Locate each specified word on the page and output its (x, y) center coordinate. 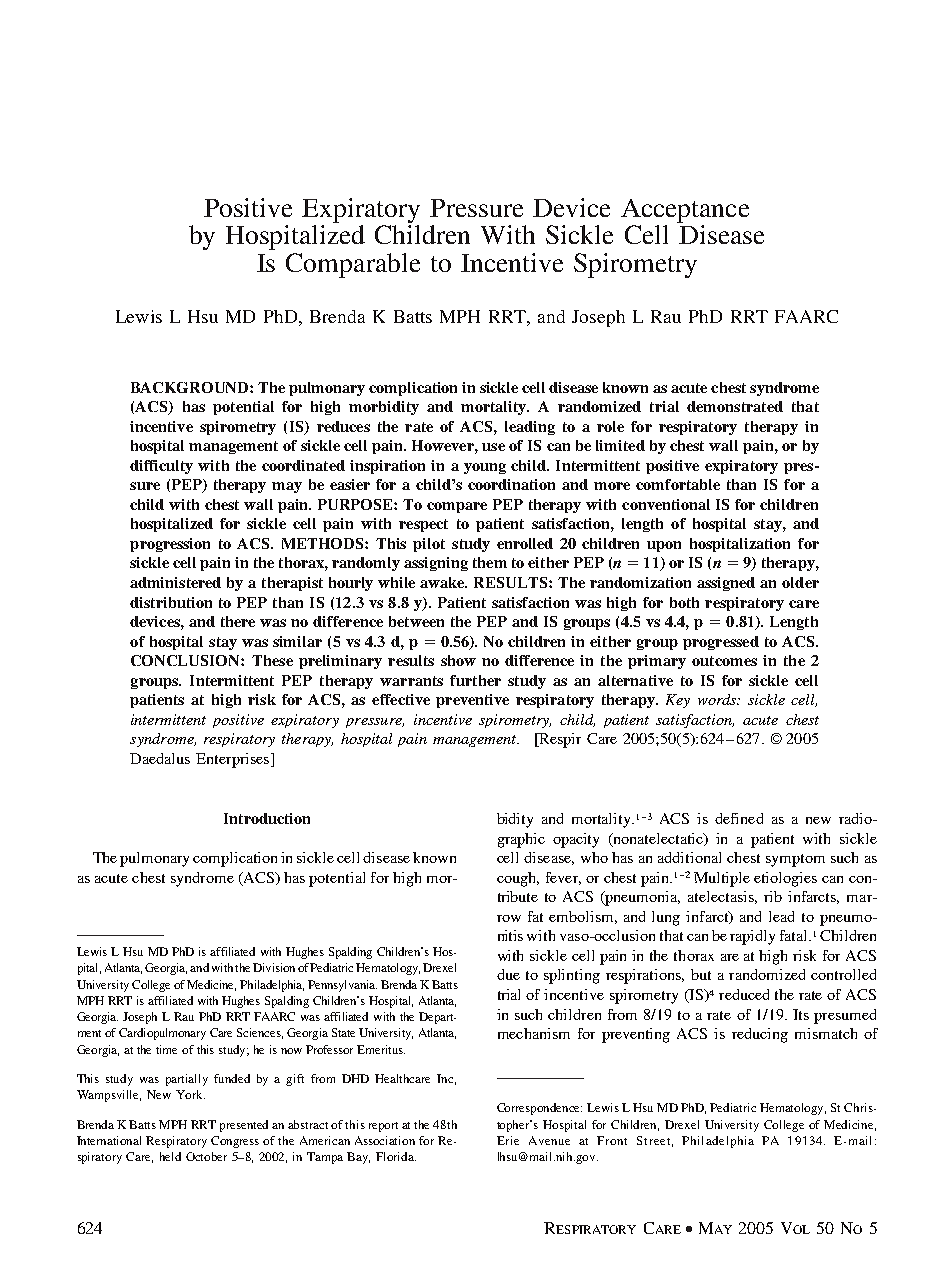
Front (612, 1140)
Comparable (353, 265)
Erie (508, 1140)
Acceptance (685, 211)
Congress (235, 1142)
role (610, 426)
